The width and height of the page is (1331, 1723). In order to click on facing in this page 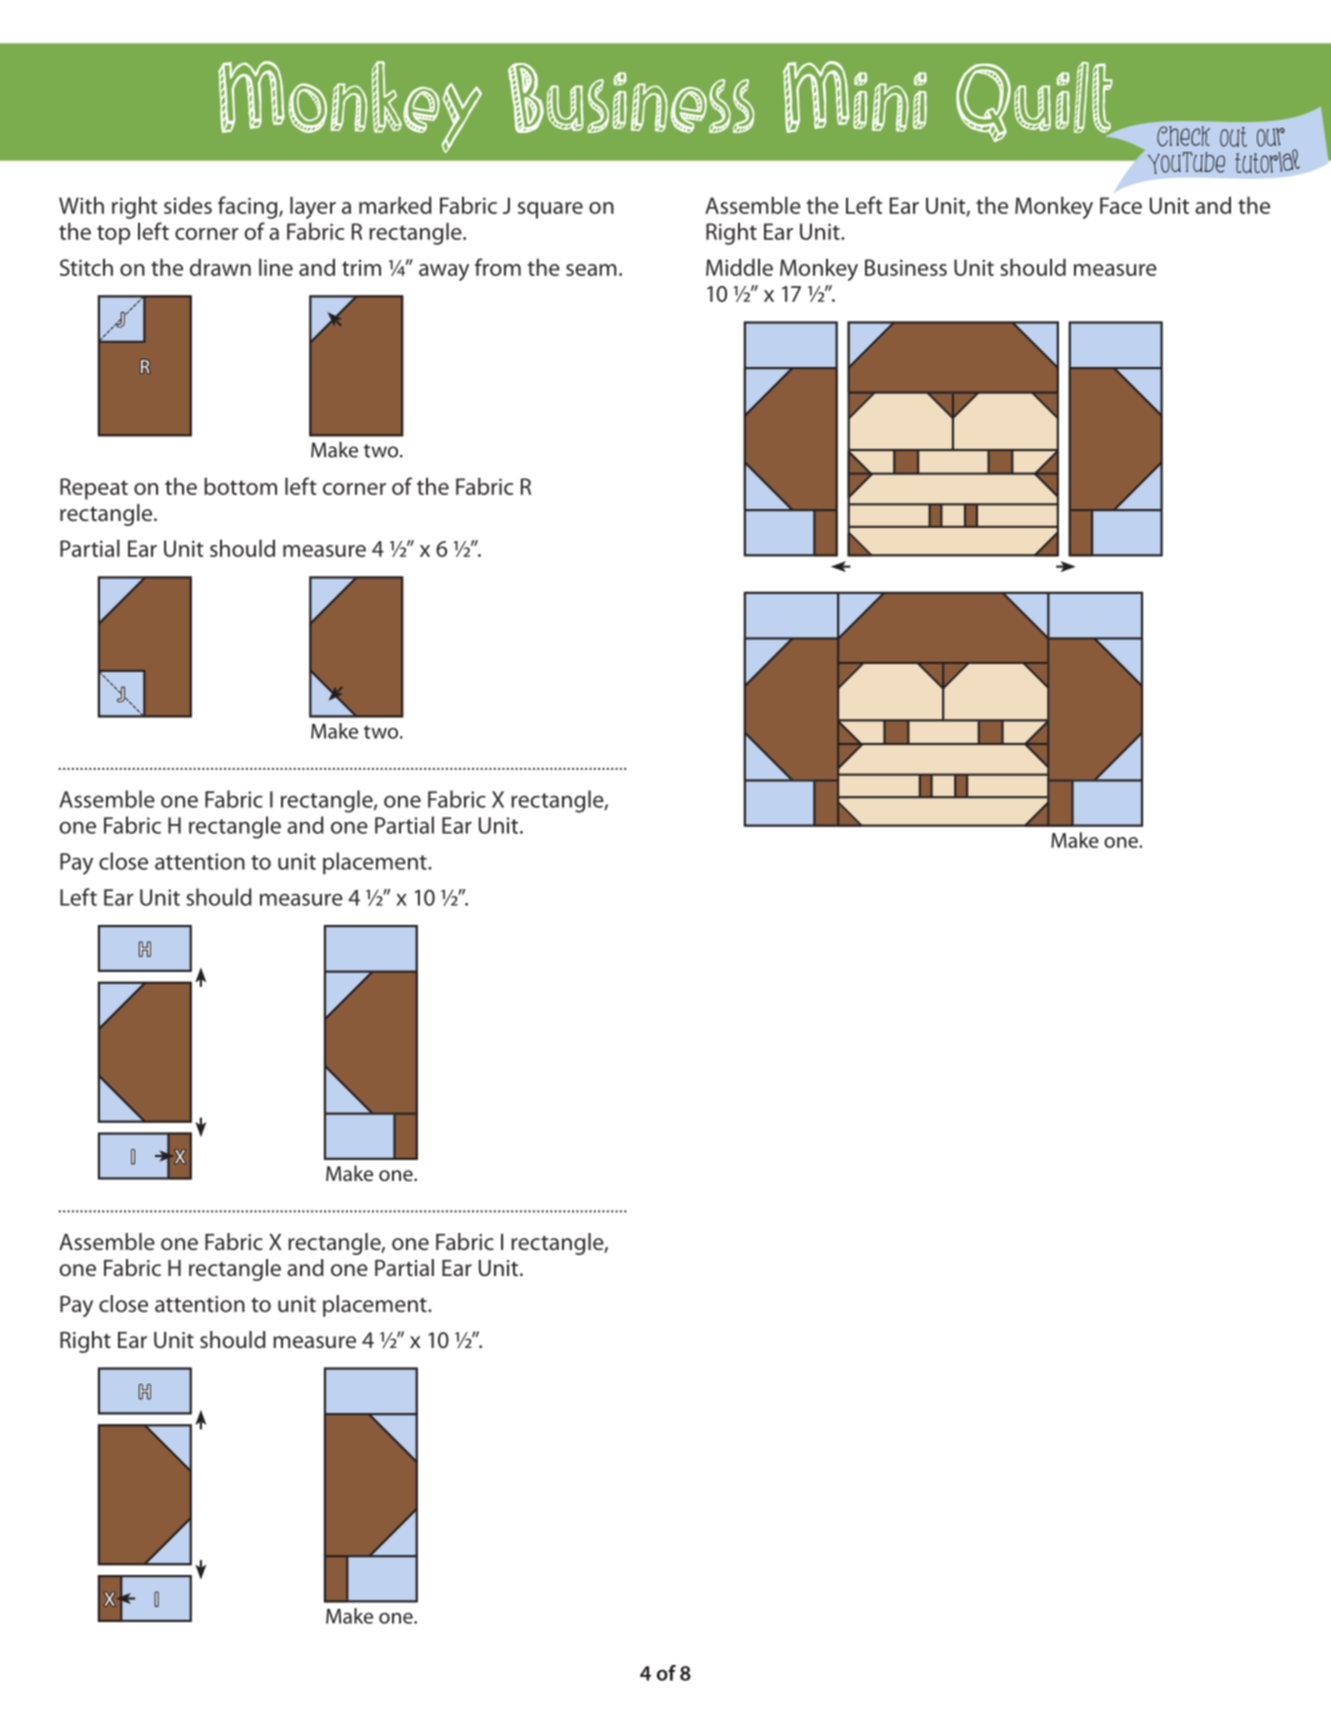, I will do `click(249, 207)`.
